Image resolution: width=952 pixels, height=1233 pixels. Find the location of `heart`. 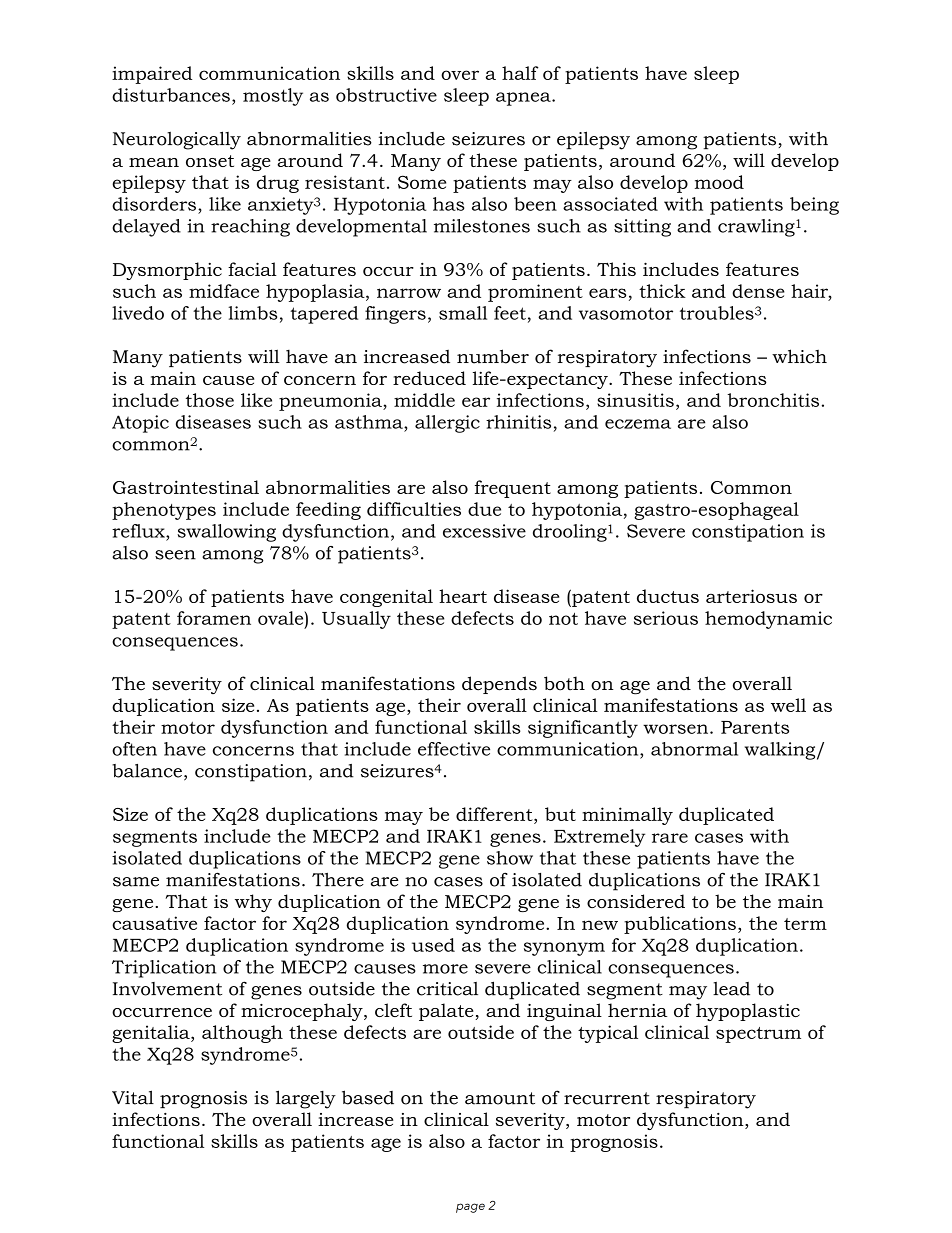

heart is located at coordinates (463, 596).
